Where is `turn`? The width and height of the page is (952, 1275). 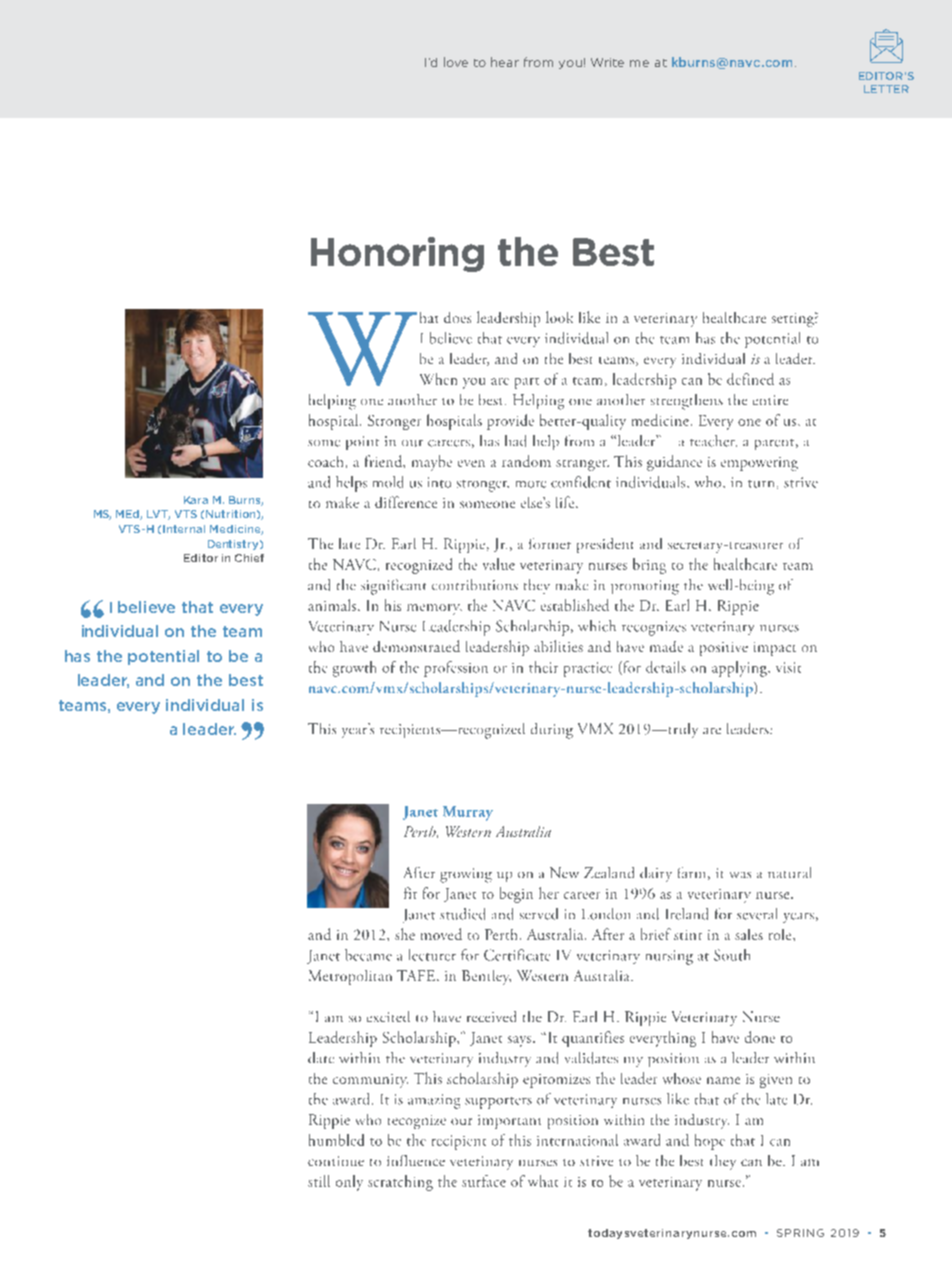
turn is located at coordinates (761, 484).
